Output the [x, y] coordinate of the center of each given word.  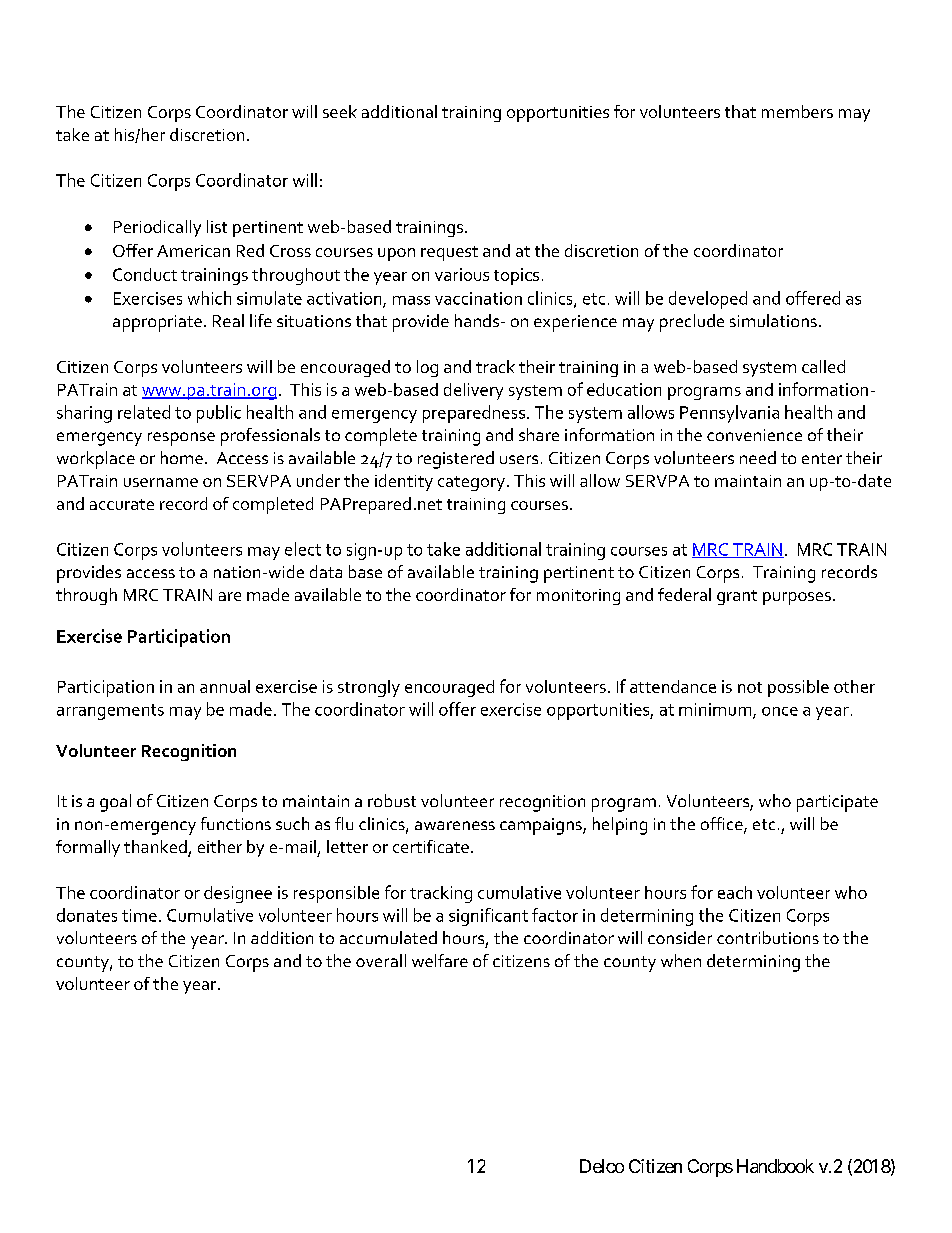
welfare [440, 960]
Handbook [775, 1166]
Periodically [157, 228]
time [139, 915]
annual [225, 686]
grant [737, 597]
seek [340, 111]
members [797, 111]
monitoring [578, 597]
